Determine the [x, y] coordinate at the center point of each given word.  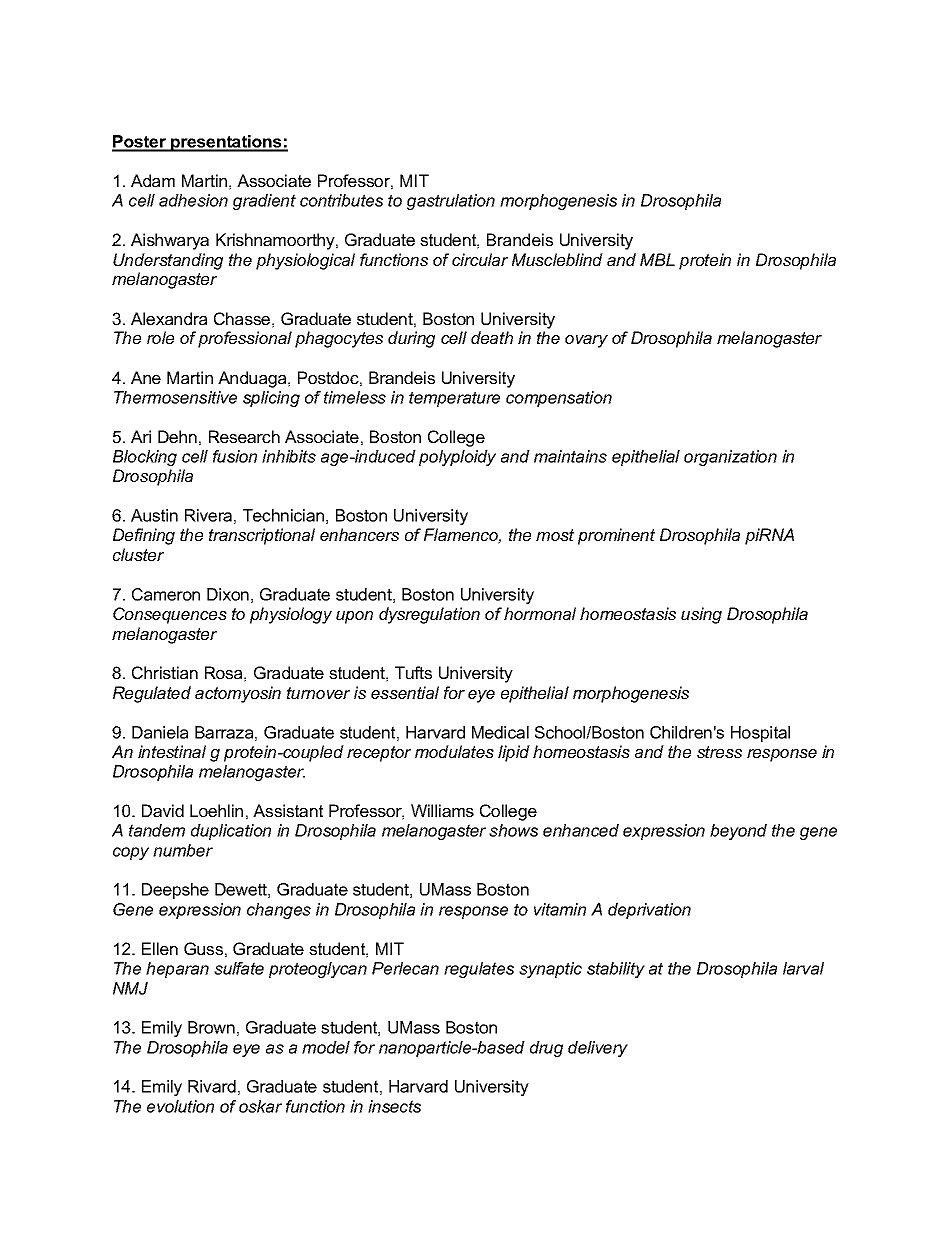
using [701, 615]
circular [480, 259]
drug [546, 1049]
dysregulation [429, 615]
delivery [598, 1049]
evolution [180, 1106]
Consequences [170, 615]
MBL [657, 259]
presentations [226, 143]
